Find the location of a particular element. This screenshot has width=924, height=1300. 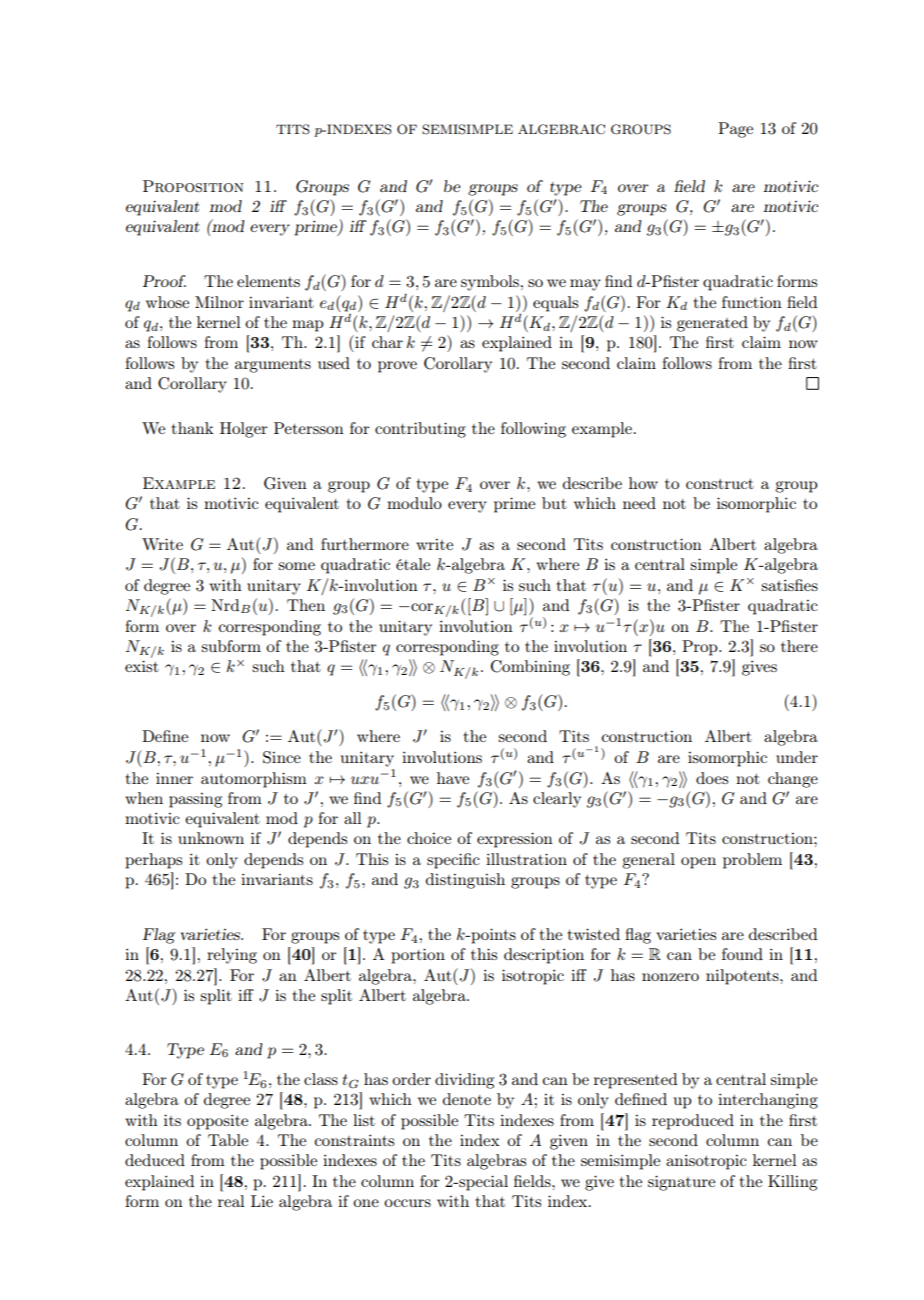

unknown is located at coordinates (211, 838).
